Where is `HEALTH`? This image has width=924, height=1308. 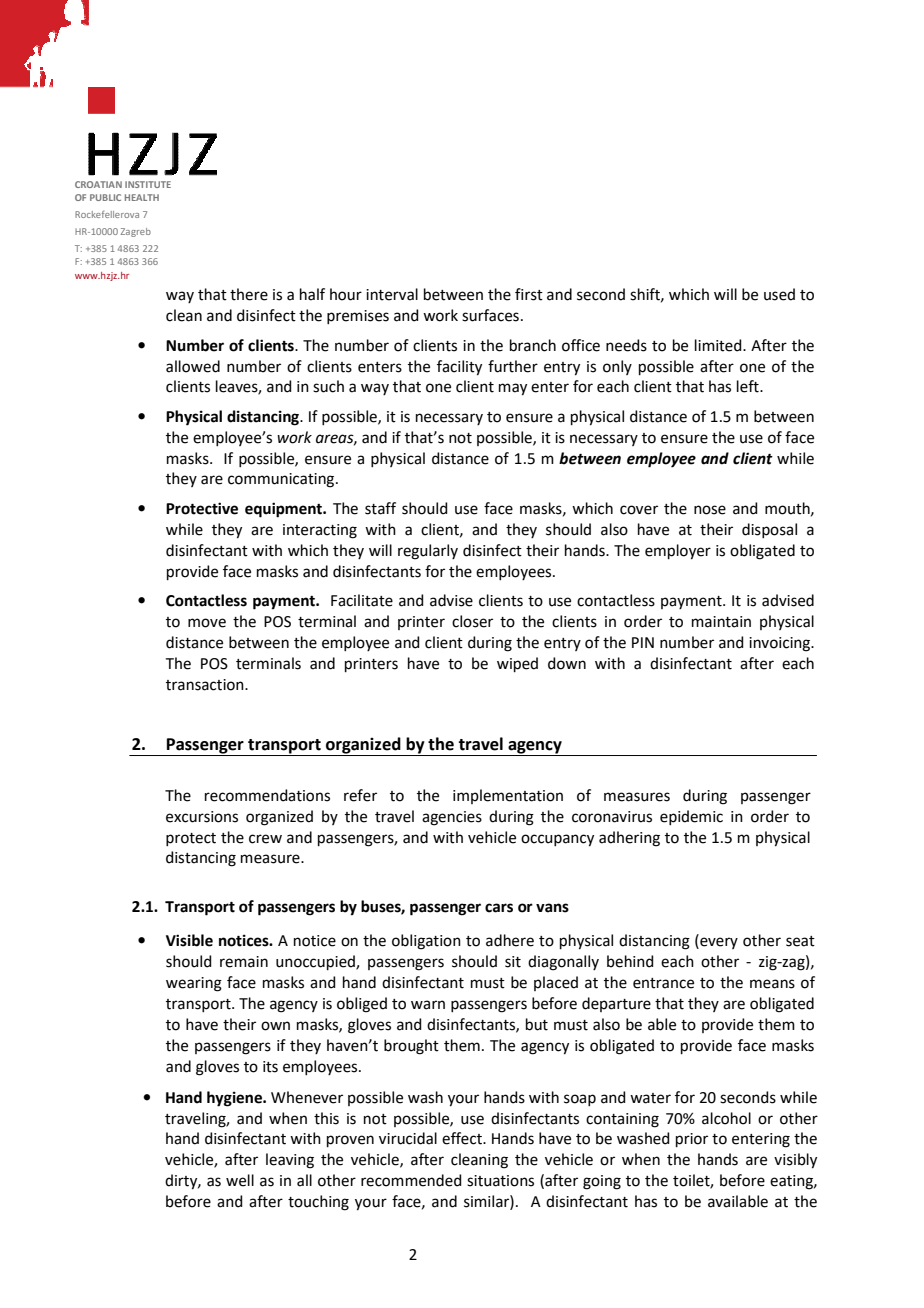
HEALTH is located at coordinates (142, 197).
